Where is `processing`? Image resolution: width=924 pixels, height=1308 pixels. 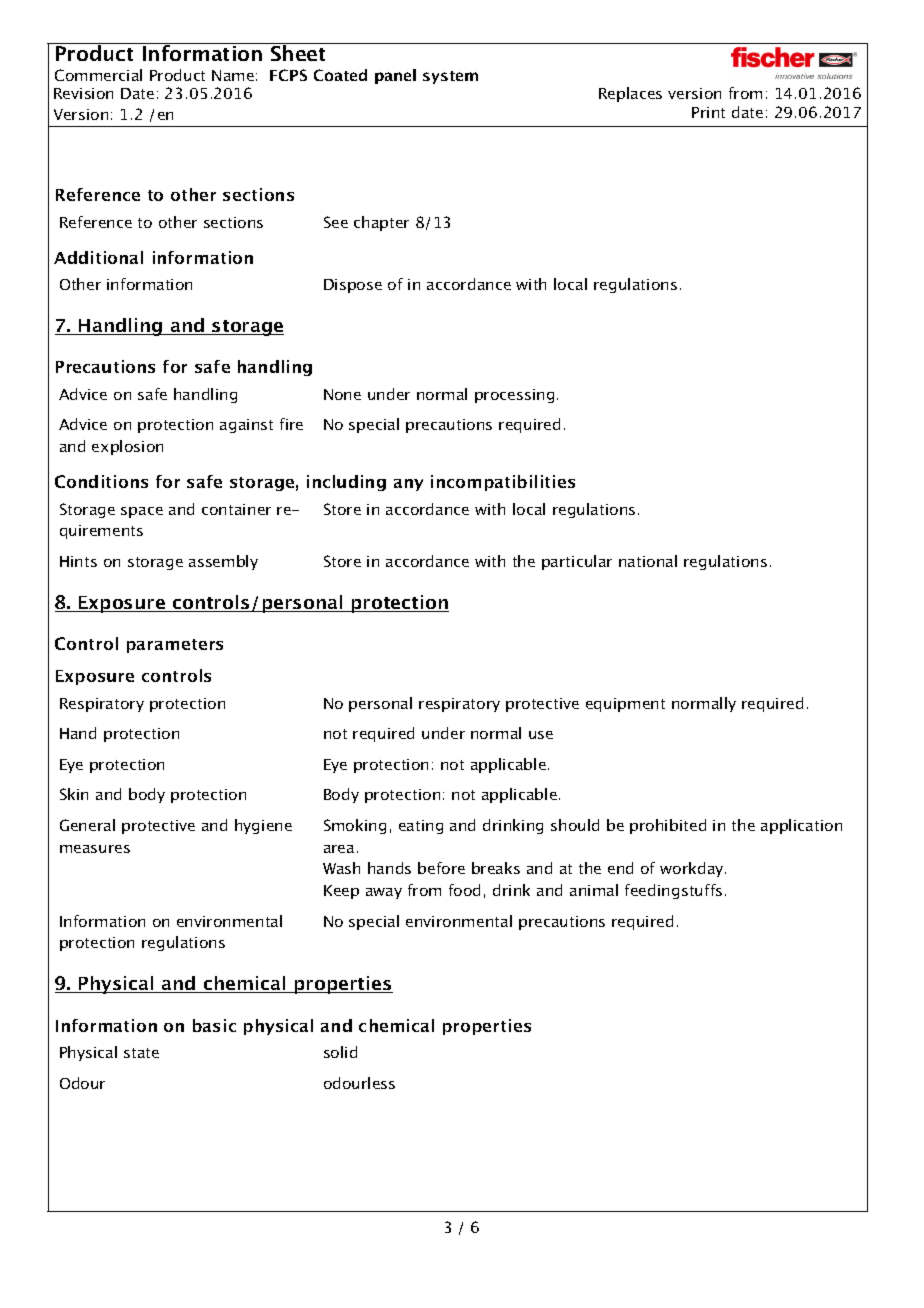
processing is located at coordinates (514, 396).
